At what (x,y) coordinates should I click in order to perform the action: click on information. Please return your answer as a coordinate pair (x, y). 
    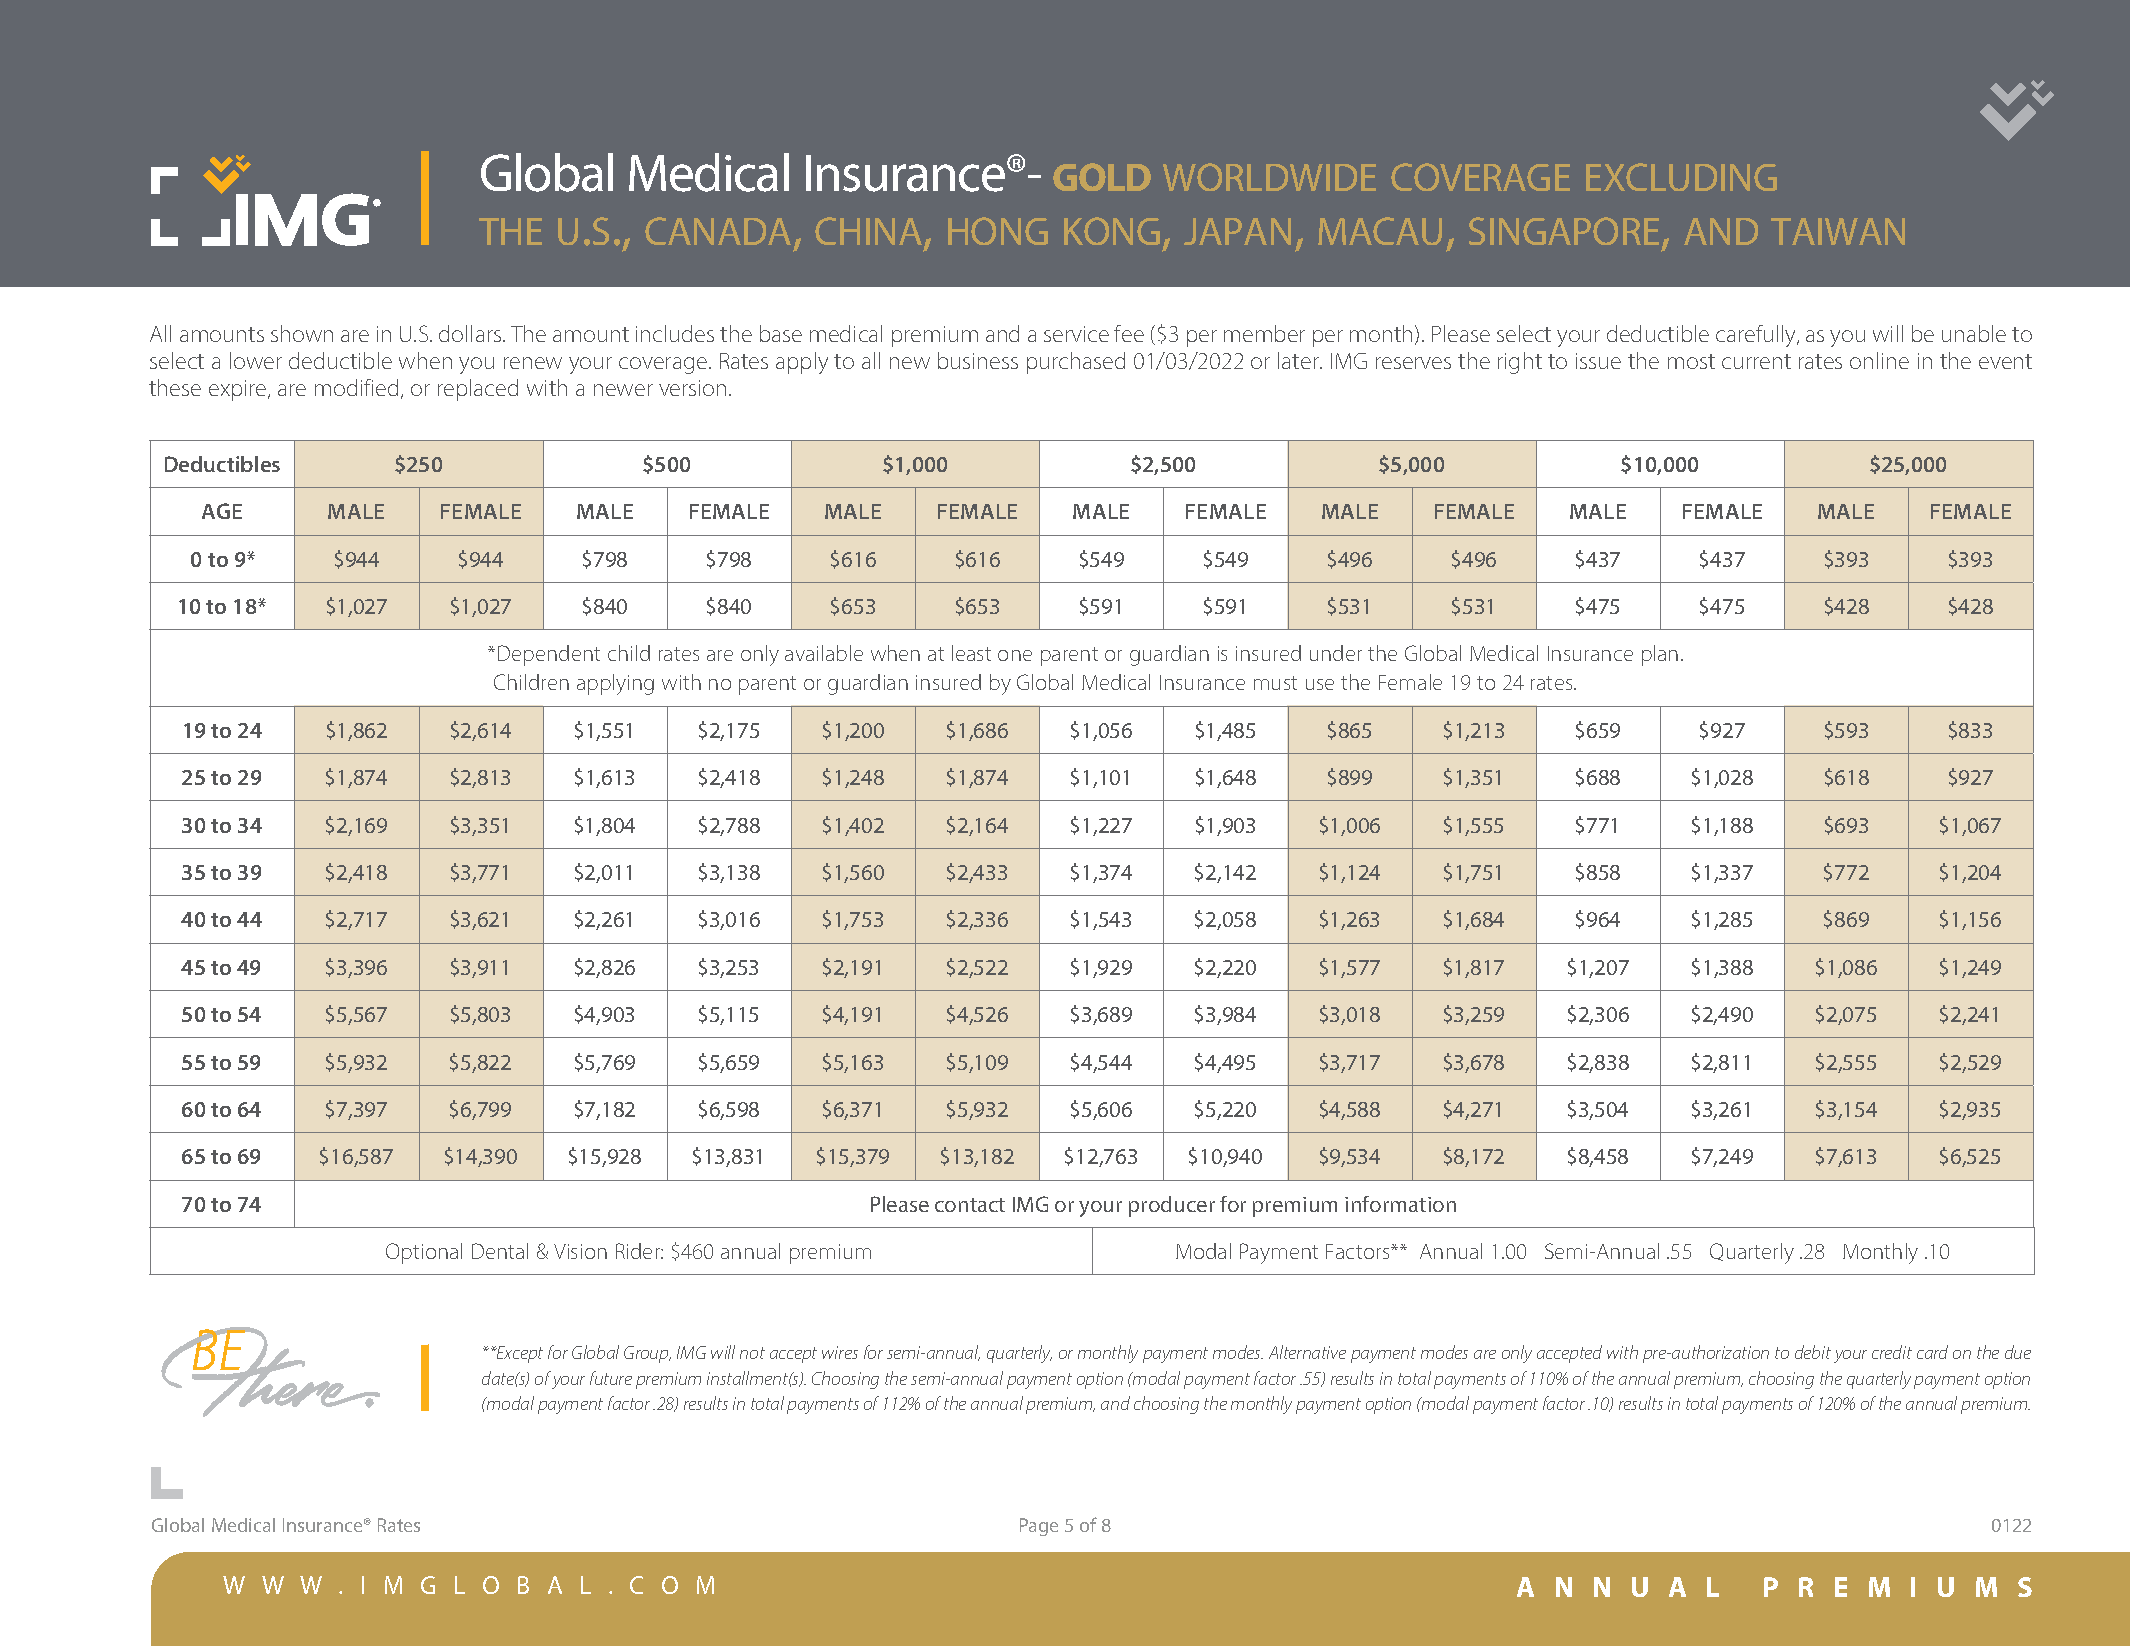
    Looking at the image, I should click on (1400, 1204).
